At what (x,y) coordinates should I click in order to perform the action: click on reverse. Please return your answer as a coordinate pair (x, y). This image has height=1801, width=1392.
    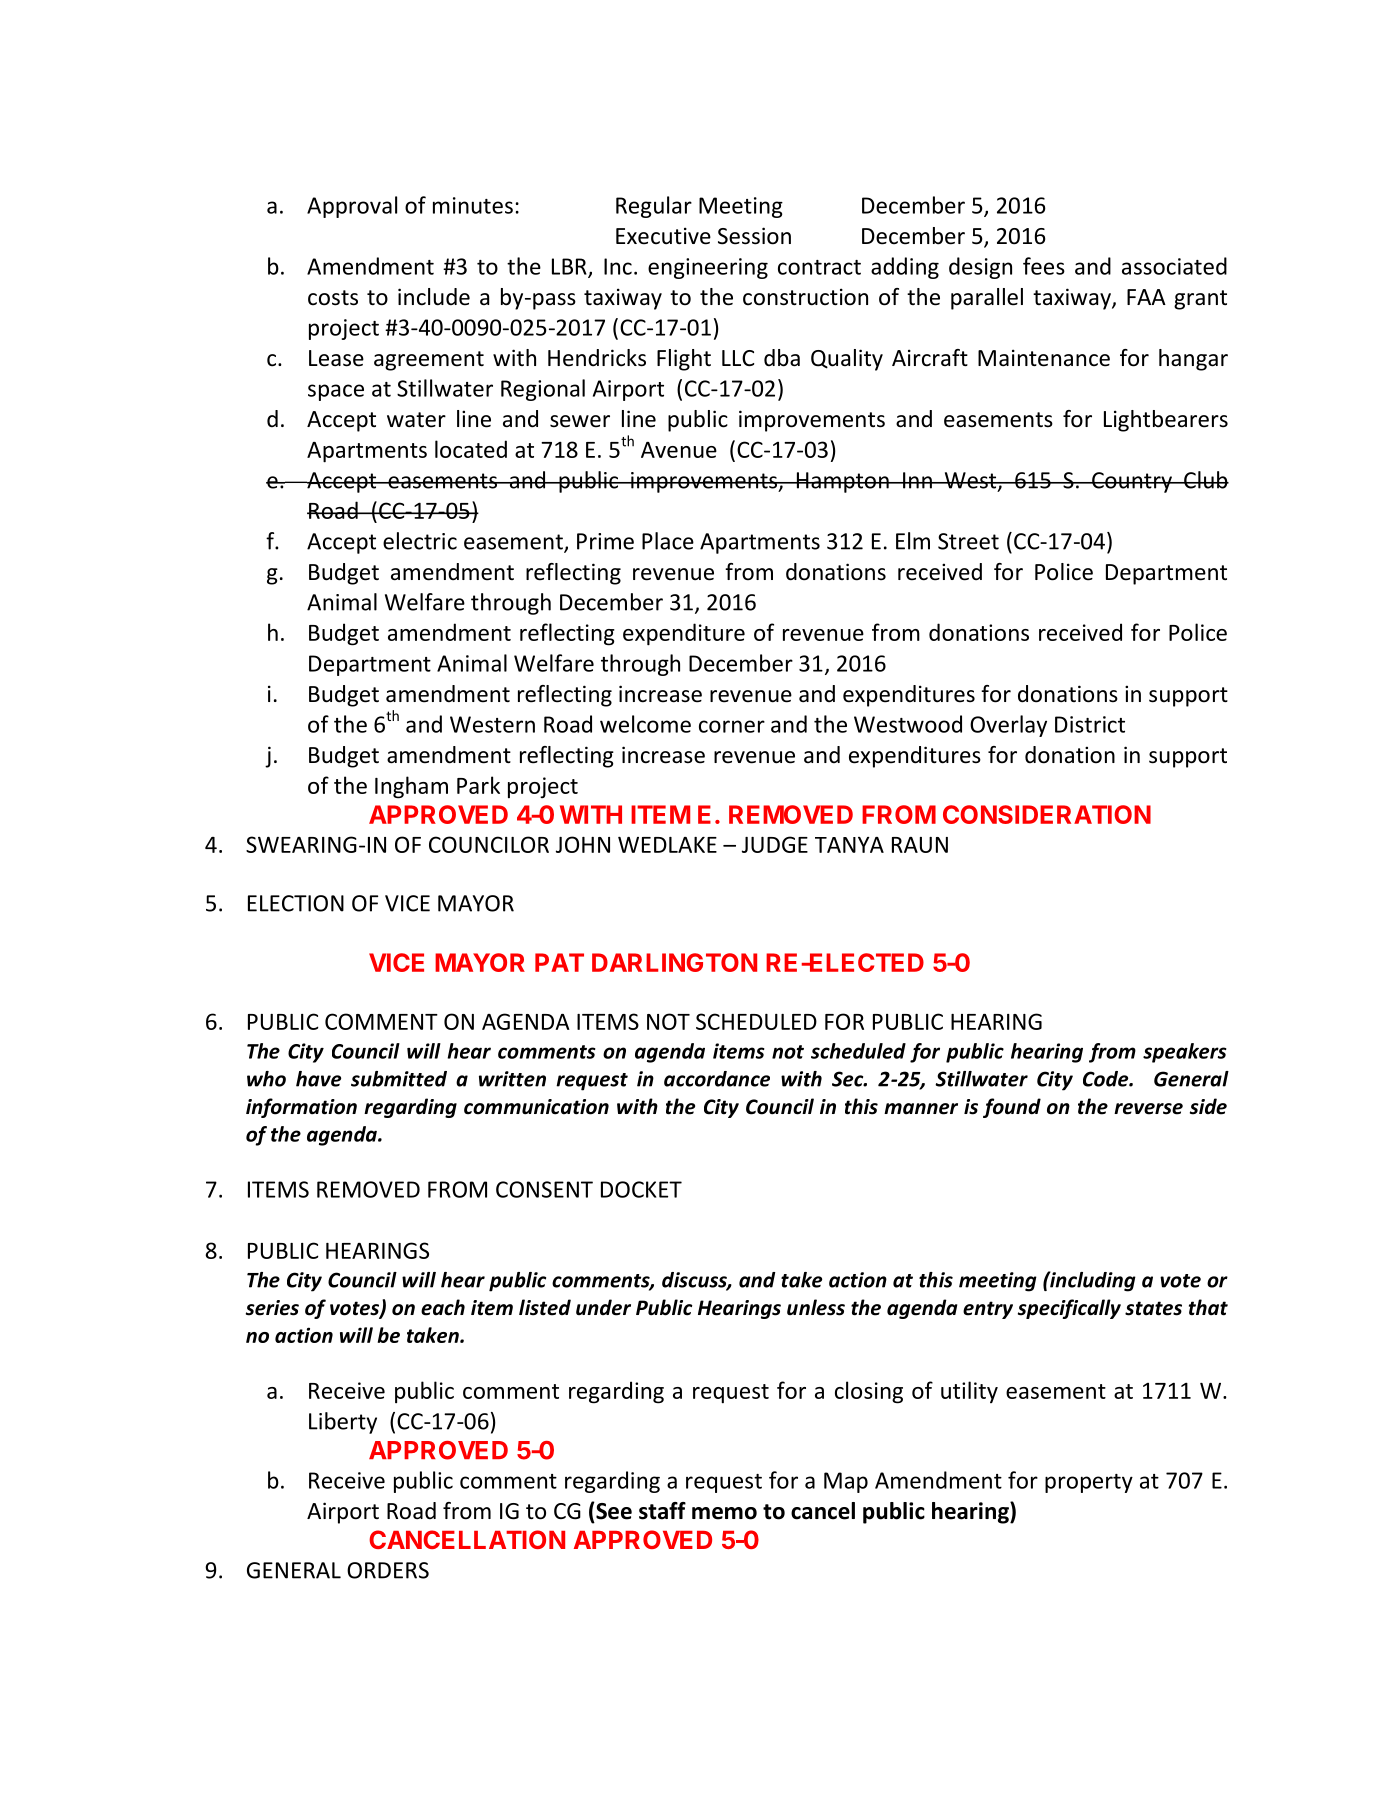
    Looking at the image, I should click on (1148, 1109).
